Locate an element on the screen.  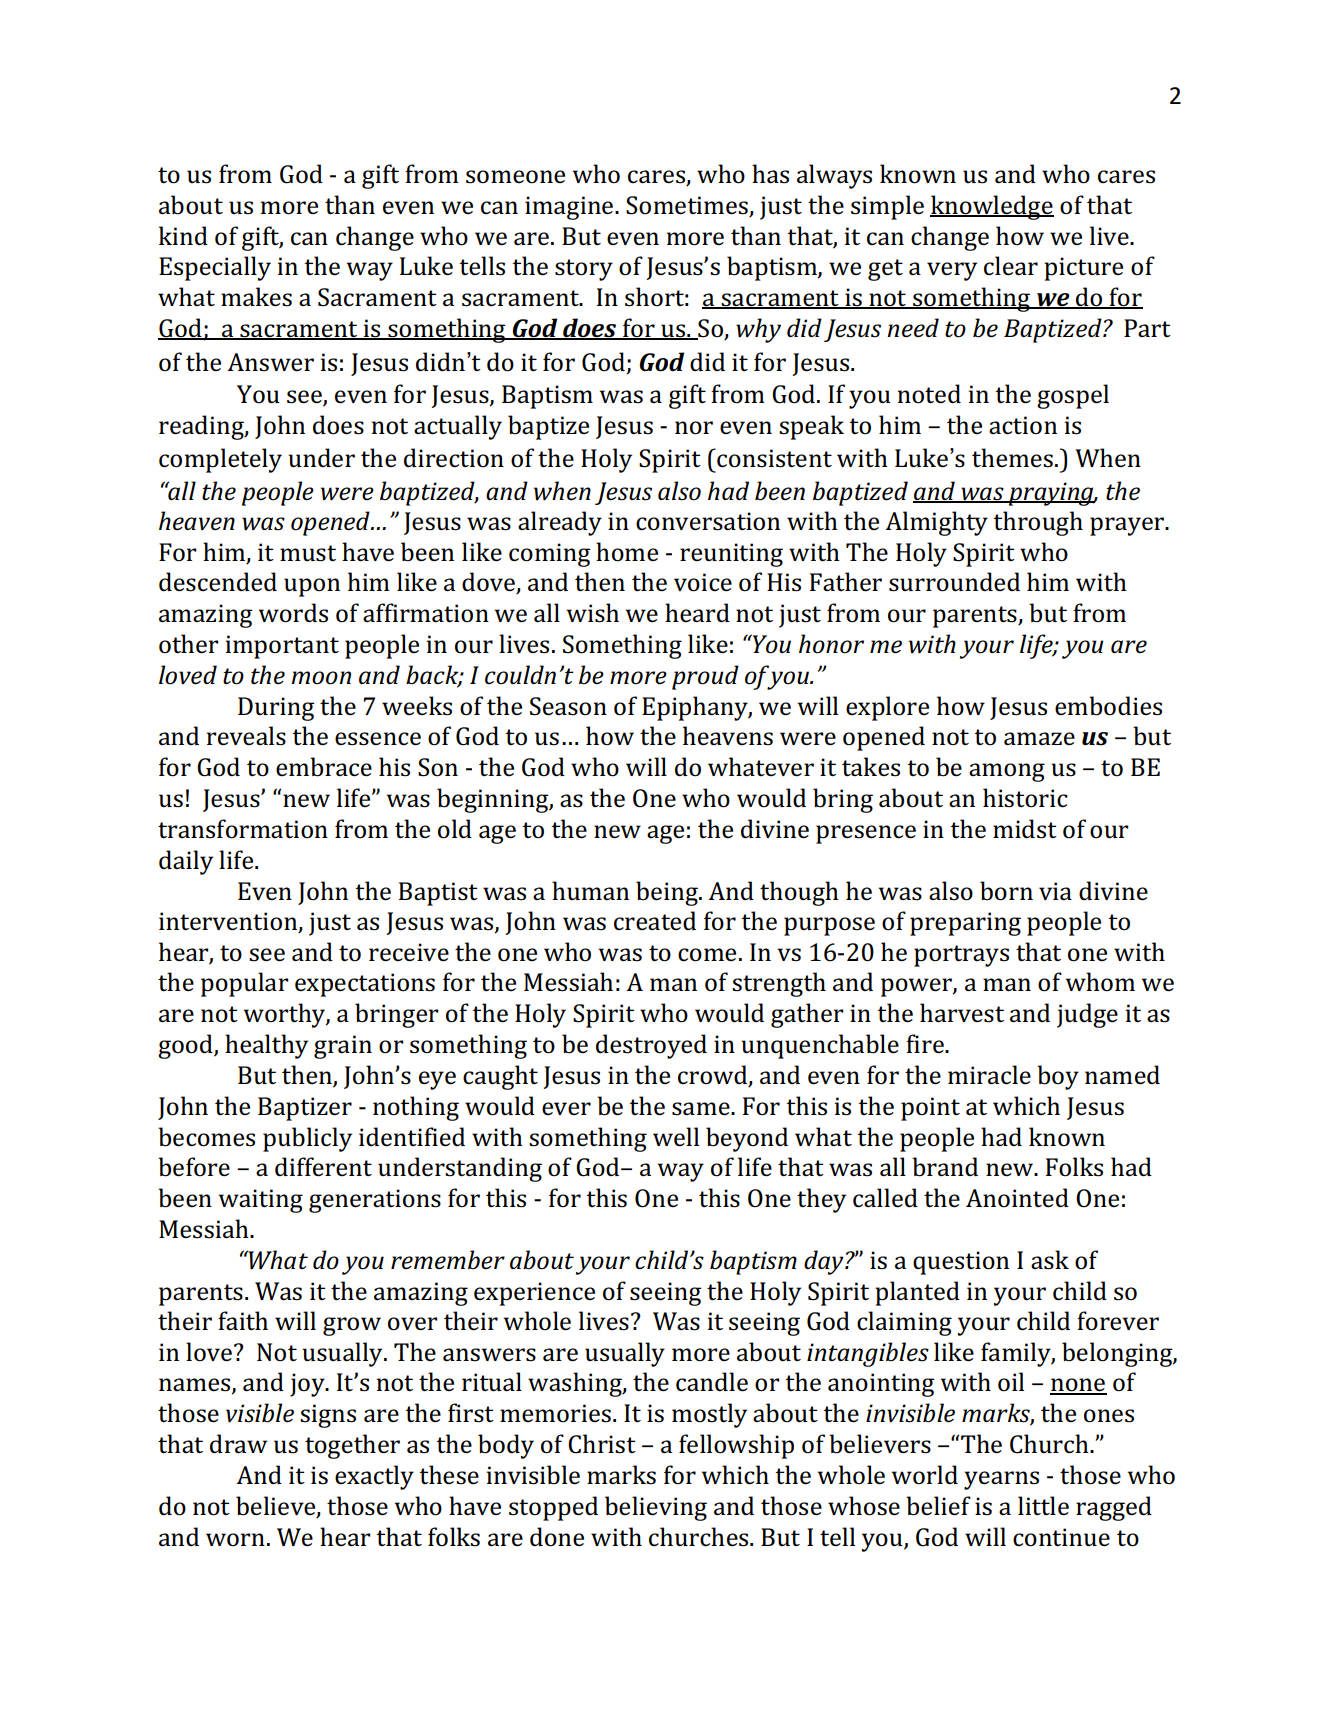
being is located at coordinates (668, 893).
